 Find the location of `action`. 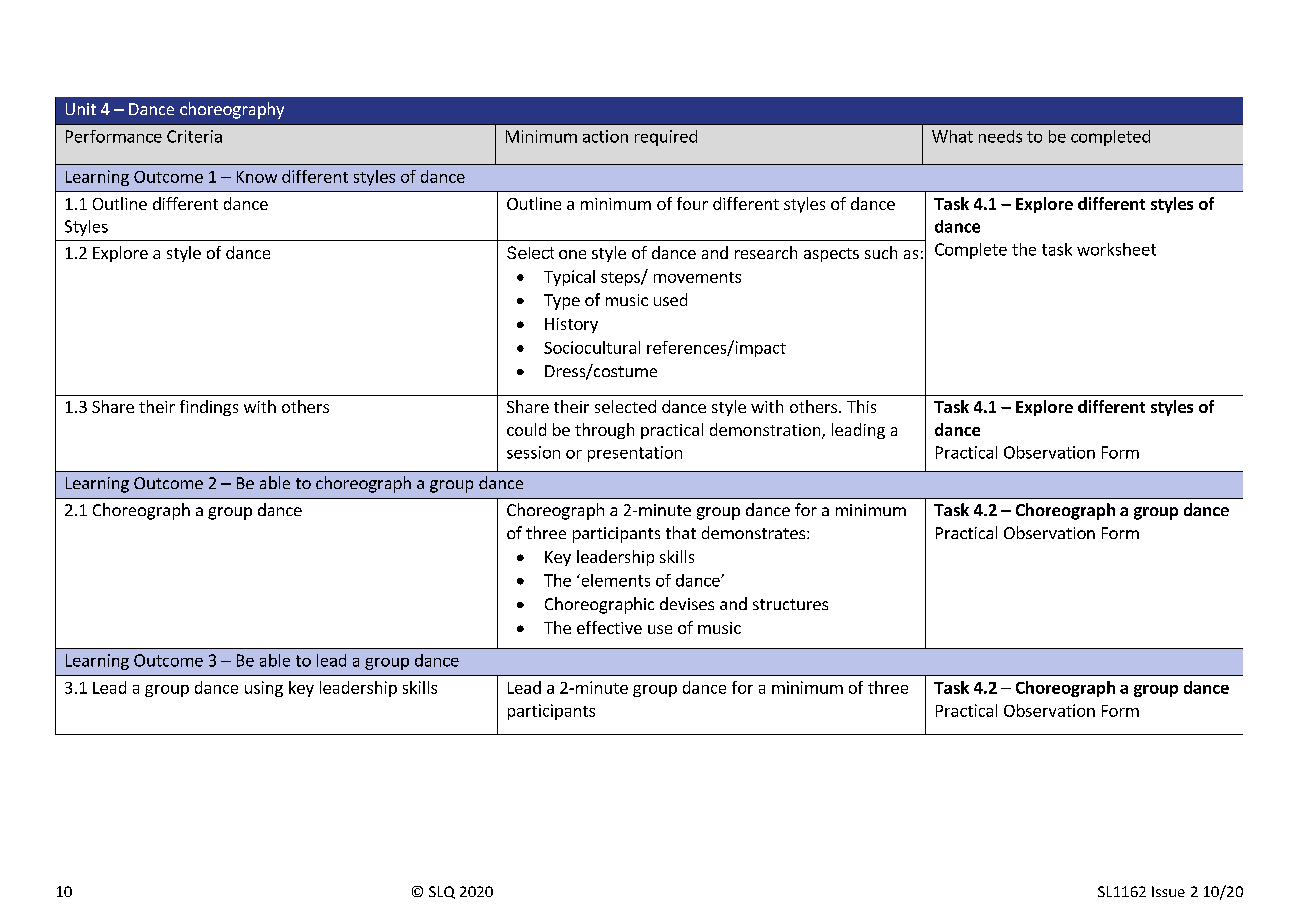

action is located at coordinates (605, 136).
